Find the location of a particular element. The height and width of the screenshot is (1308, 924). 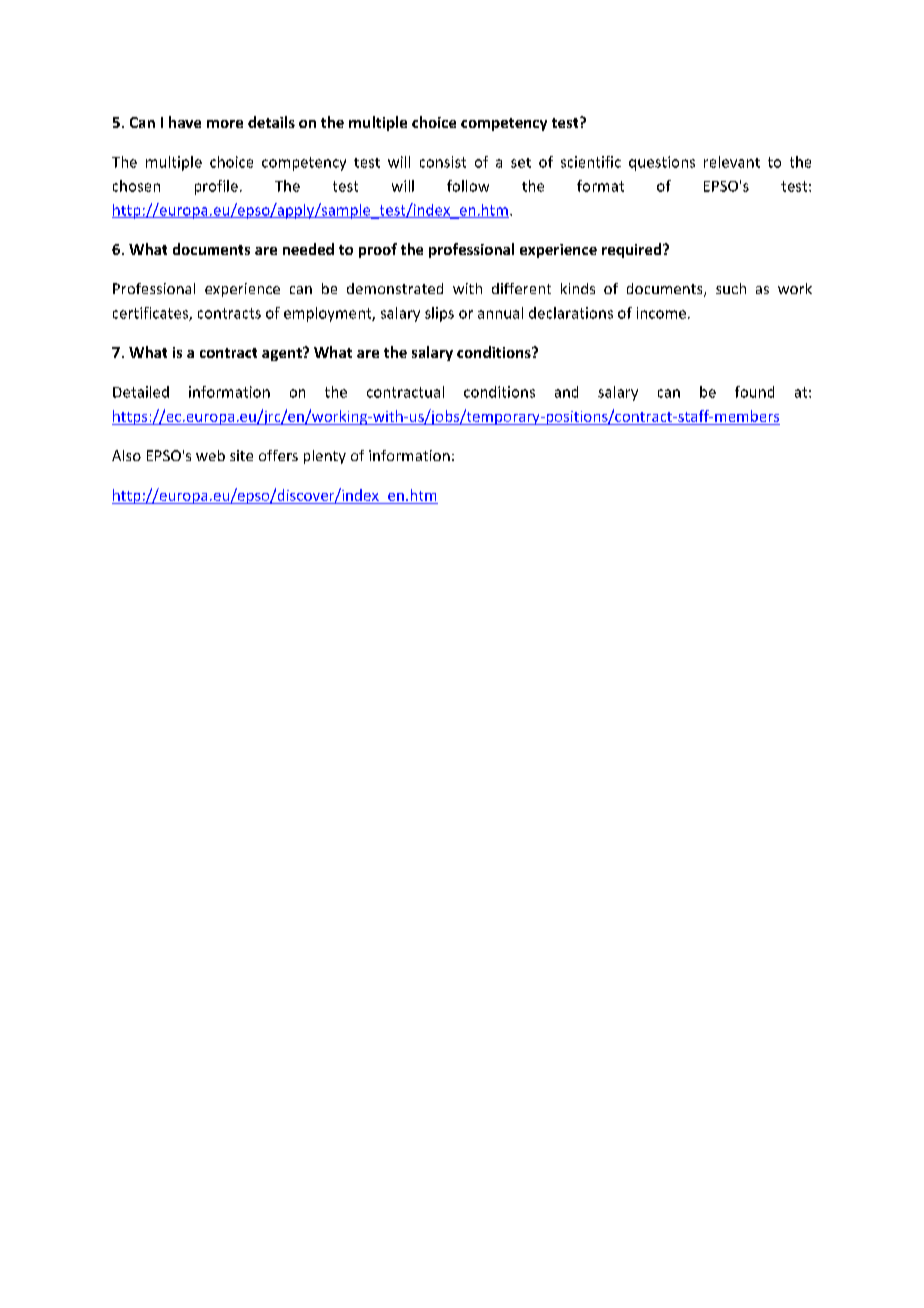

more is located at coordinates (225, 124).
